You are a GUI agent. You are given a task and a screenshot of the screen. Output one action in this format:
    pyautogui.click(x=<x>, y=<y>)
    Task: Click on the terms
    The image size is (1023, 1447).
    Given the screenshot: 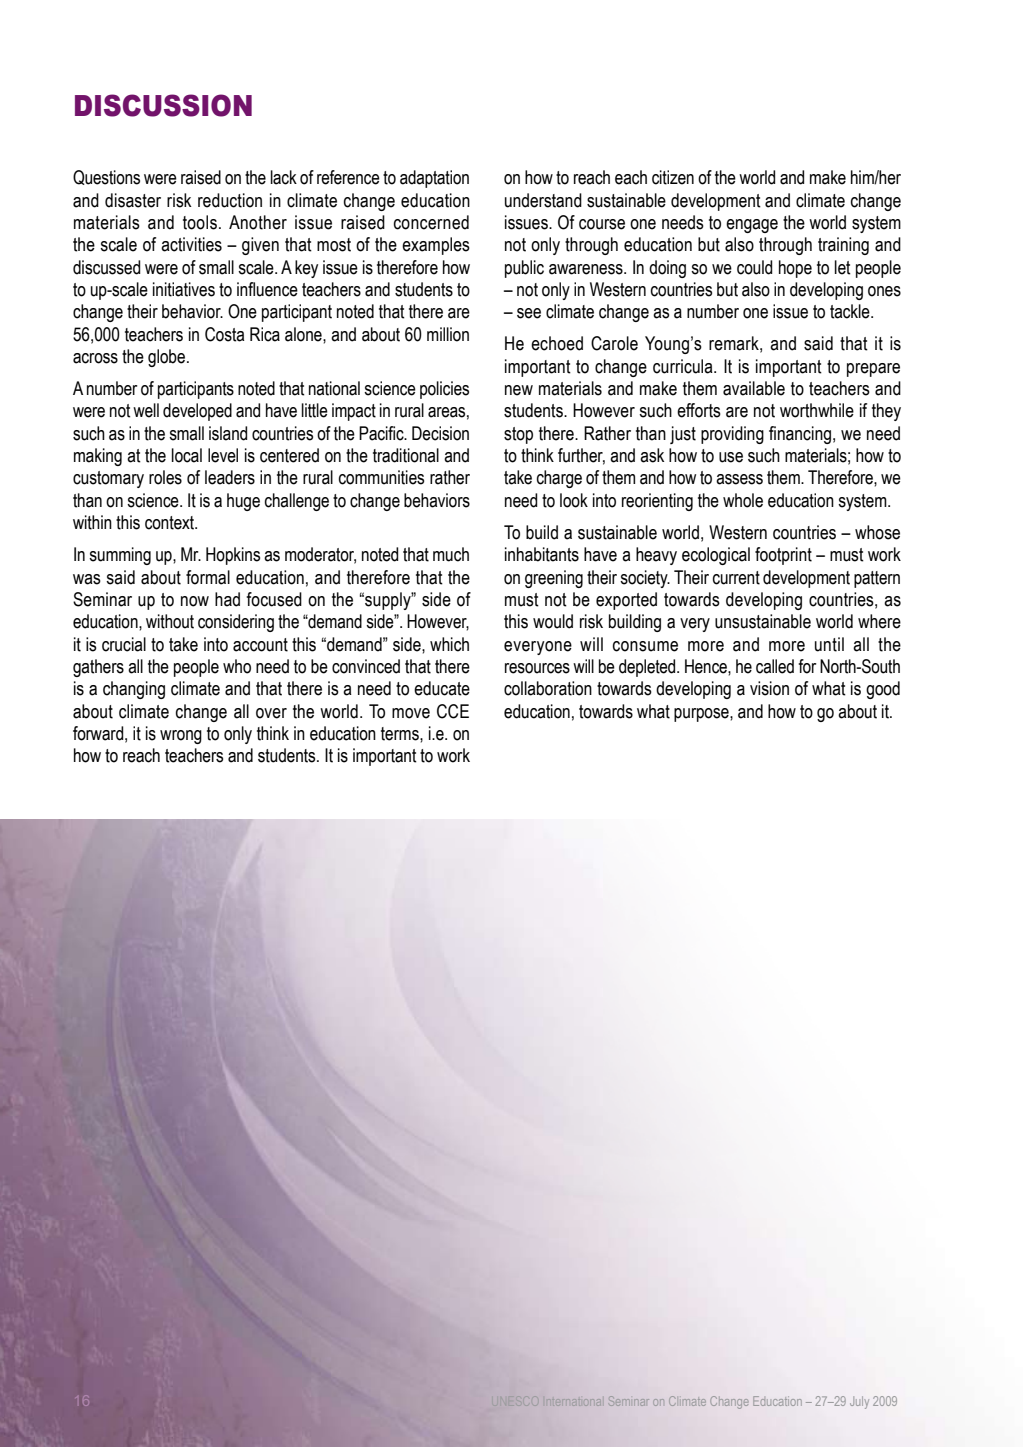 What is the action you would take?
    pyautogui.click(x=401, y=734)
